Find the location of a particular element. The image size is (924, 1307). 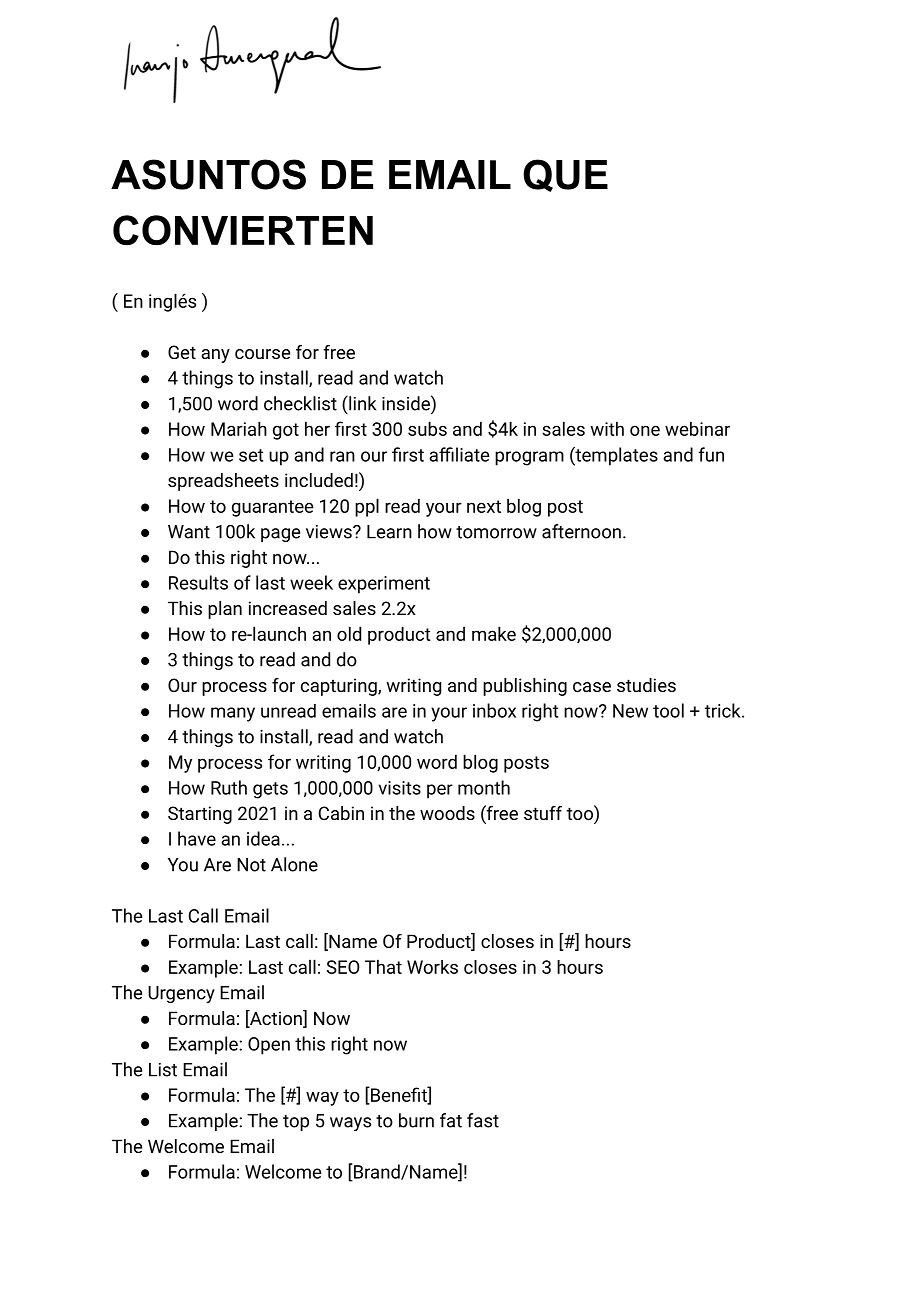

next is located at coordinates (484, 506).
